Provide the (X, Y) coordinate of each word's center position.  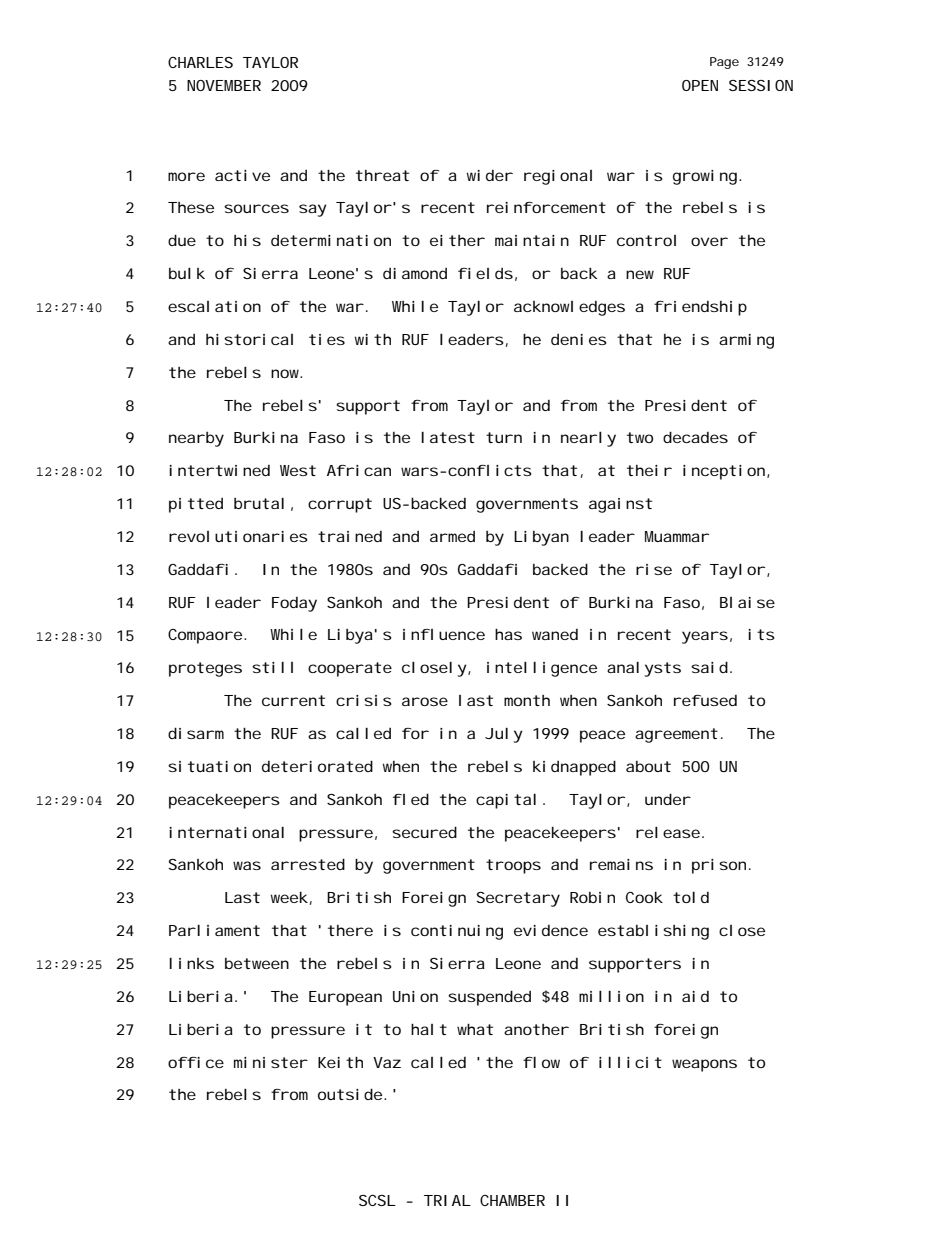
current (293, 700)
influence (444, 634)
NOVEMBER (224, 85)
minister (271, 1062)
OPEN (700, 85)
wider (490, 175)
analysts (644, 669)
